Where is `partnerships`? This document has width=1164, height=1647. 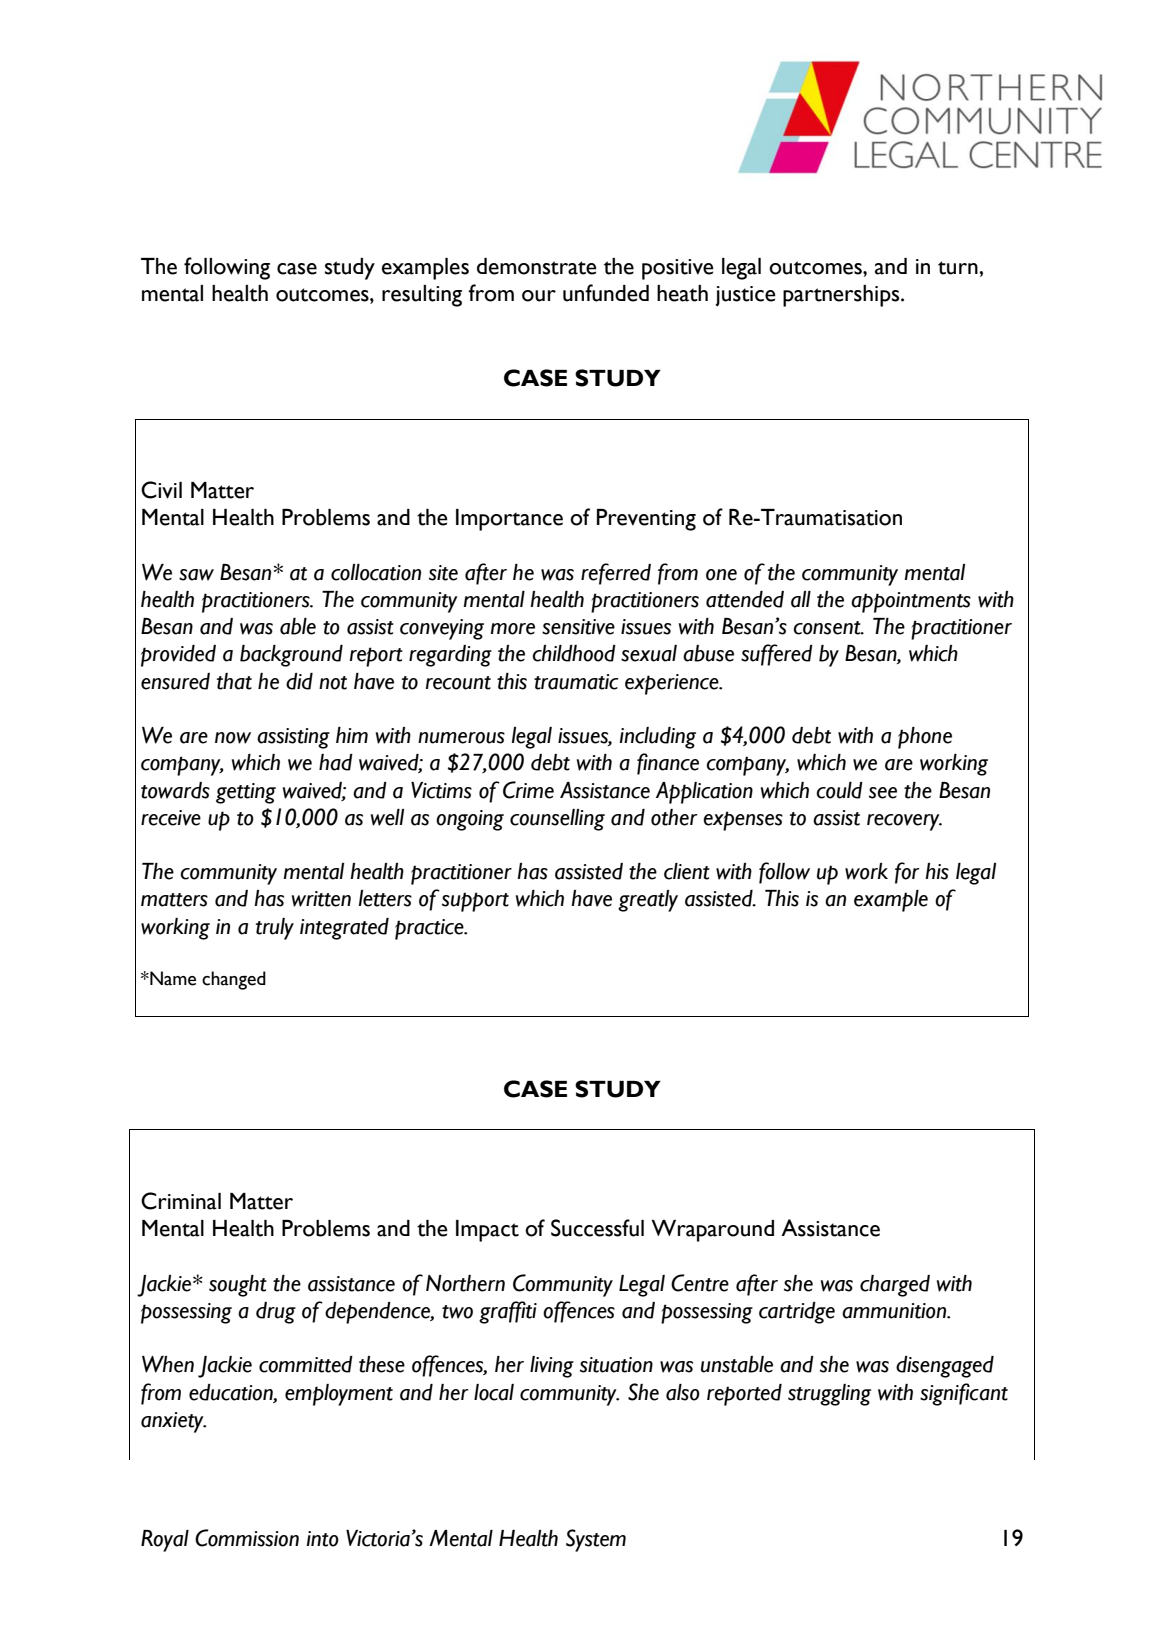
partnerships is located at coordinates (842, 296).
